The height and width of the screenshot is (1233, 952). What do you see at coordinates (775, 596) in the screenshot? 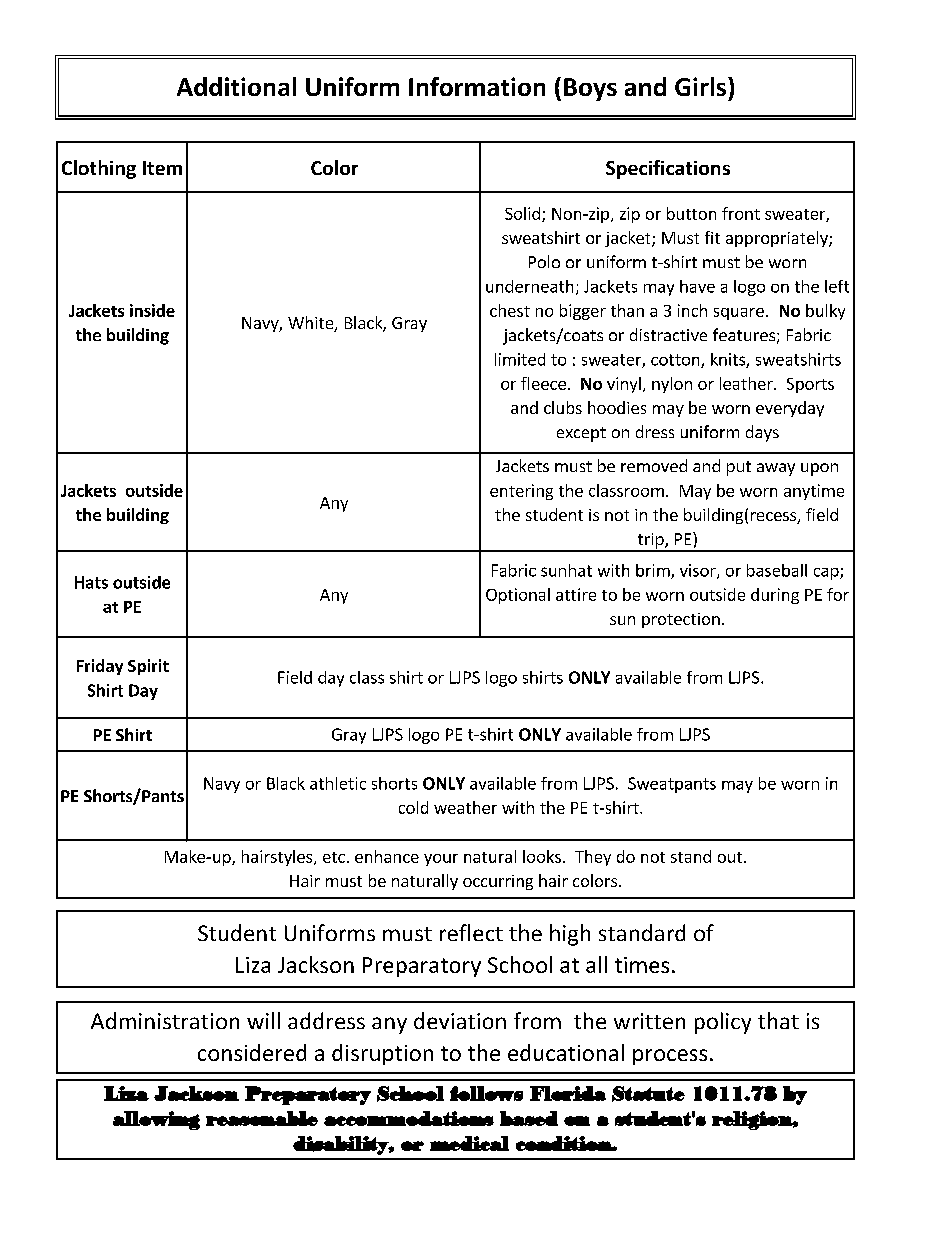
I see `during` at bounding box center [775, 596].
